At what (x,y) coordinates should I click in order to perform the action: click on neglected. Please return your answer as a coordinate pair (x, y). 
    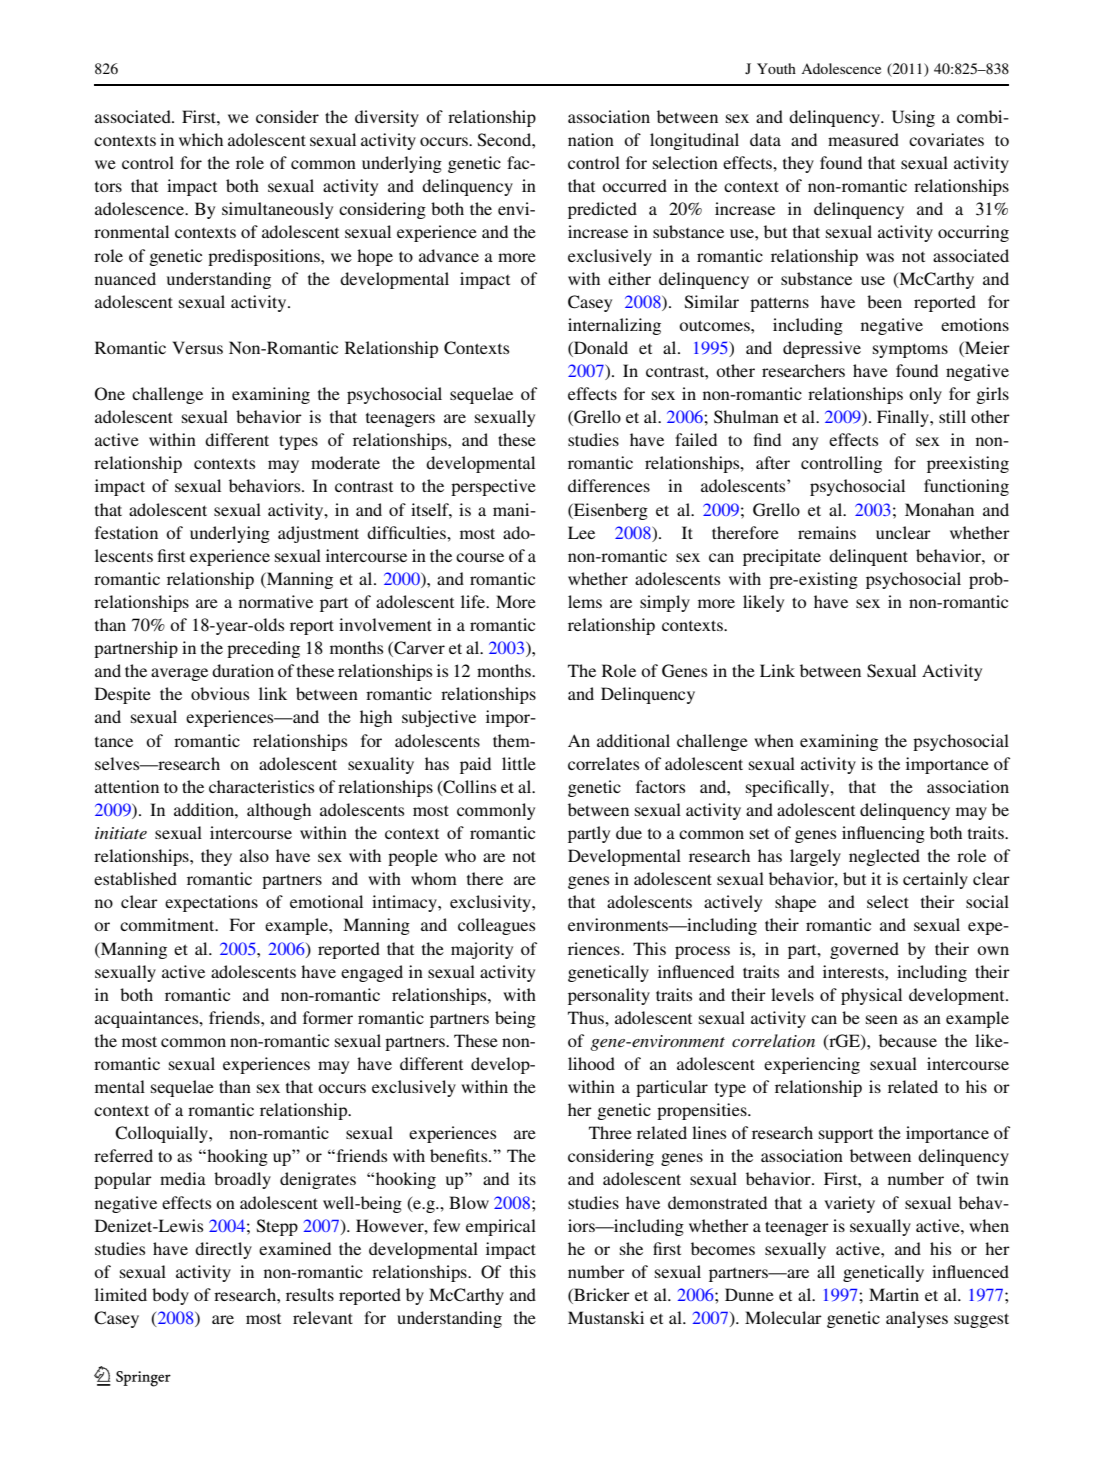
    Looking at the image, I should click on (884, 857).
